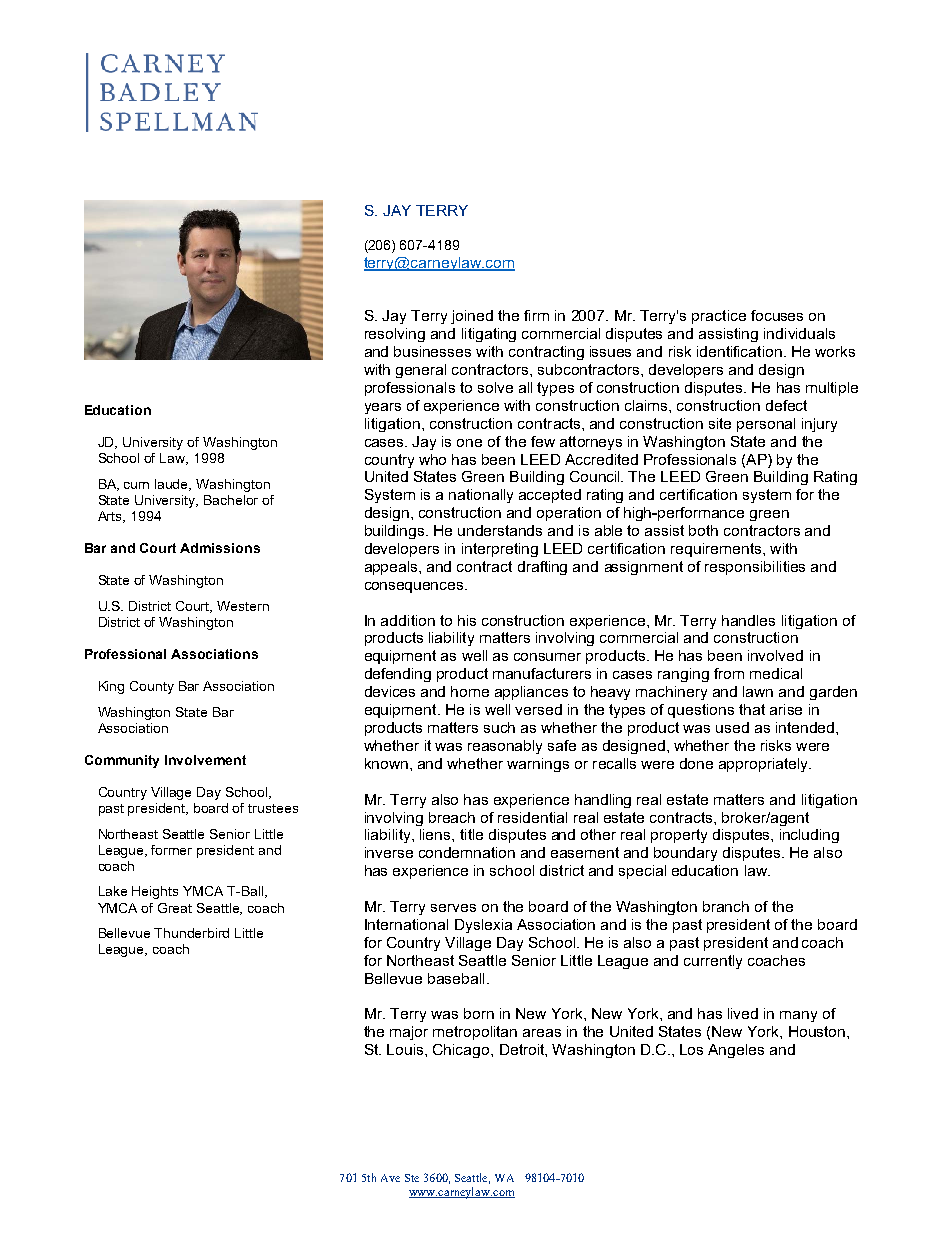  I want to click on requirements, so click(716, 550).
